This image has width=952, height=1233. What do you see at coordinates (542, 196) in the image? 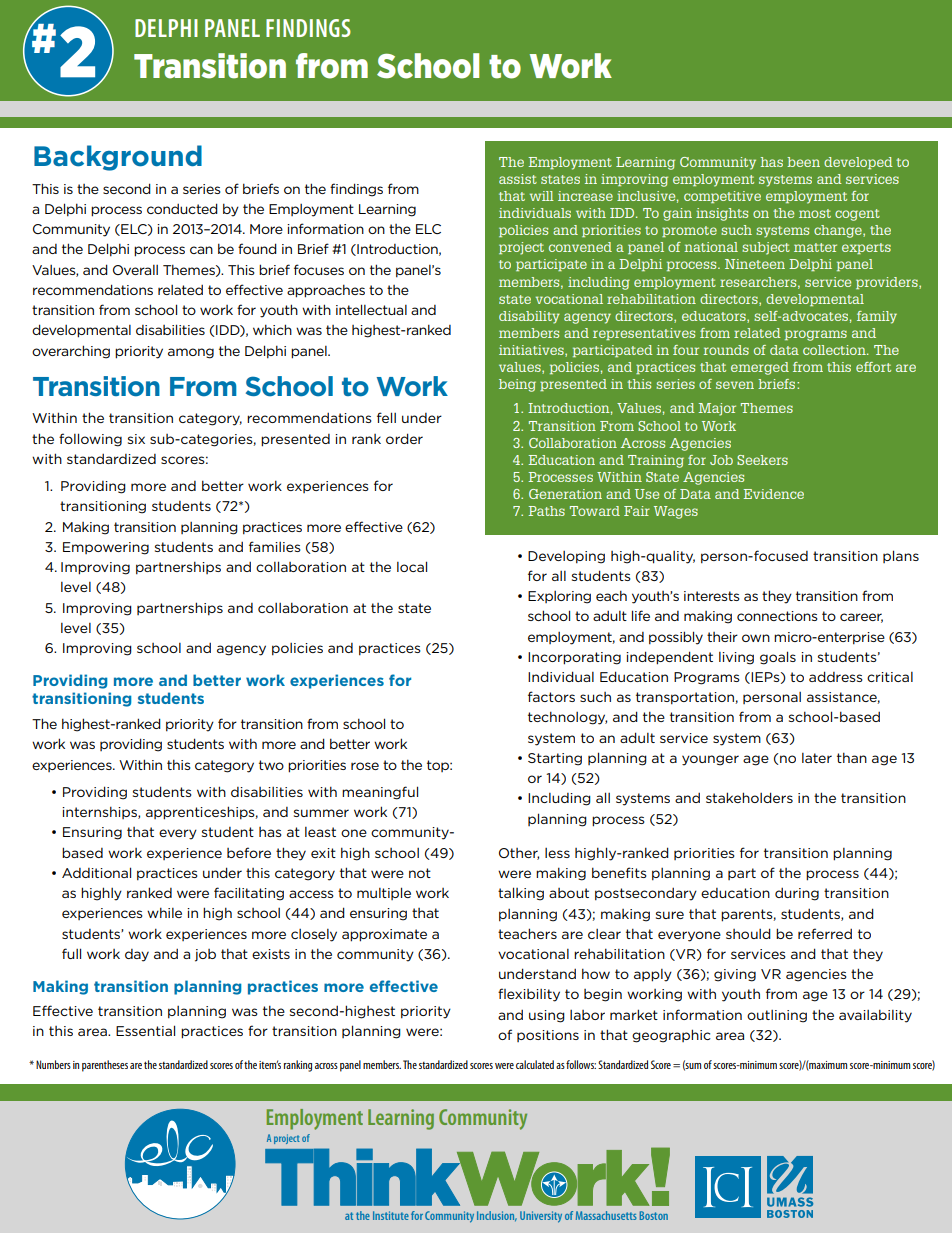
I see `will` at bounding box center [542, 196].
